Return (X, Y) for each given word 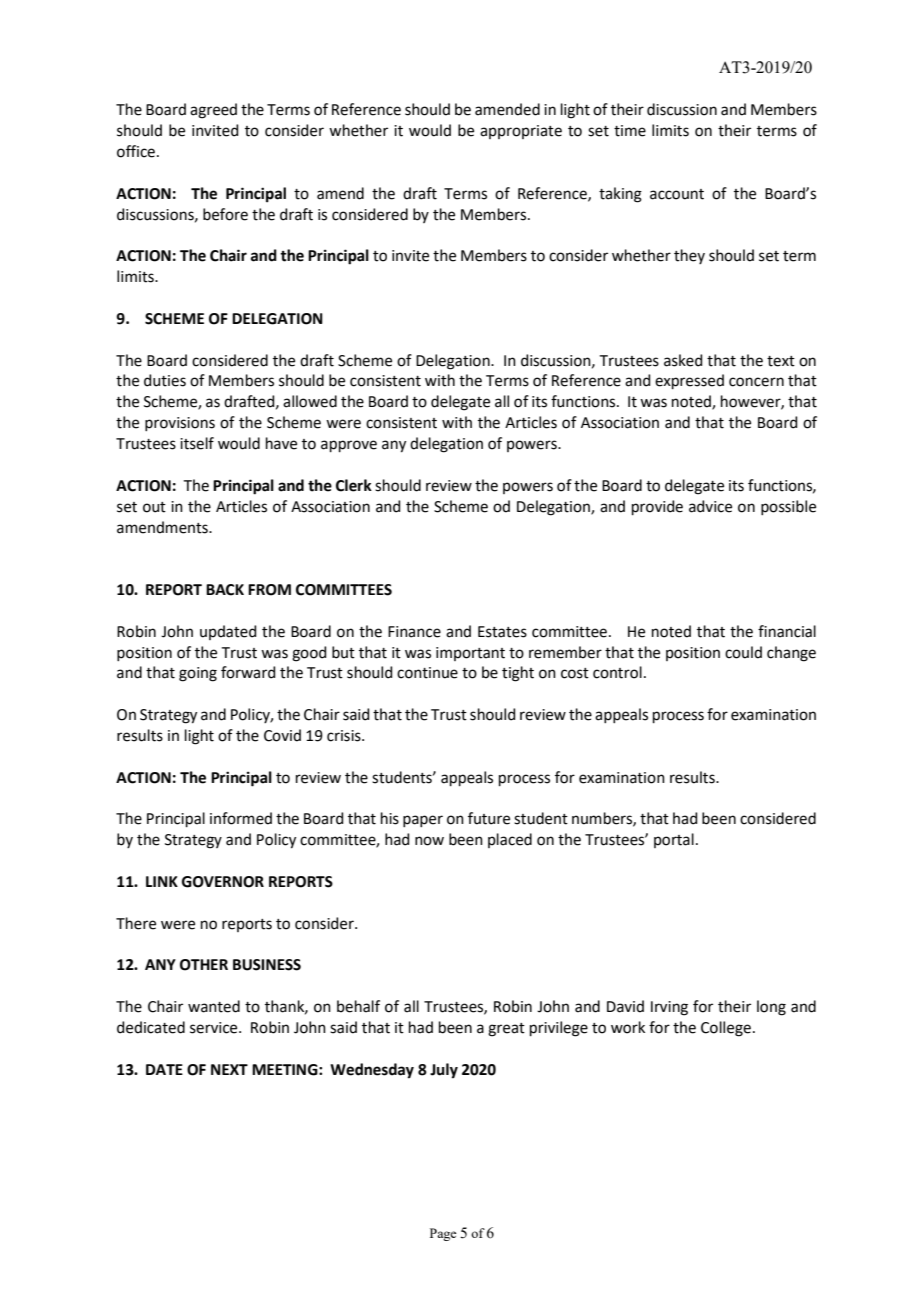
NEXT (229, 1069)
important (470, 654)
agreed (213, 111)
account (677, 194)
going (198, 674)
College (726, 1029)
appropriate (521, 132)
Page (443, 1234)
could (743, 652)
